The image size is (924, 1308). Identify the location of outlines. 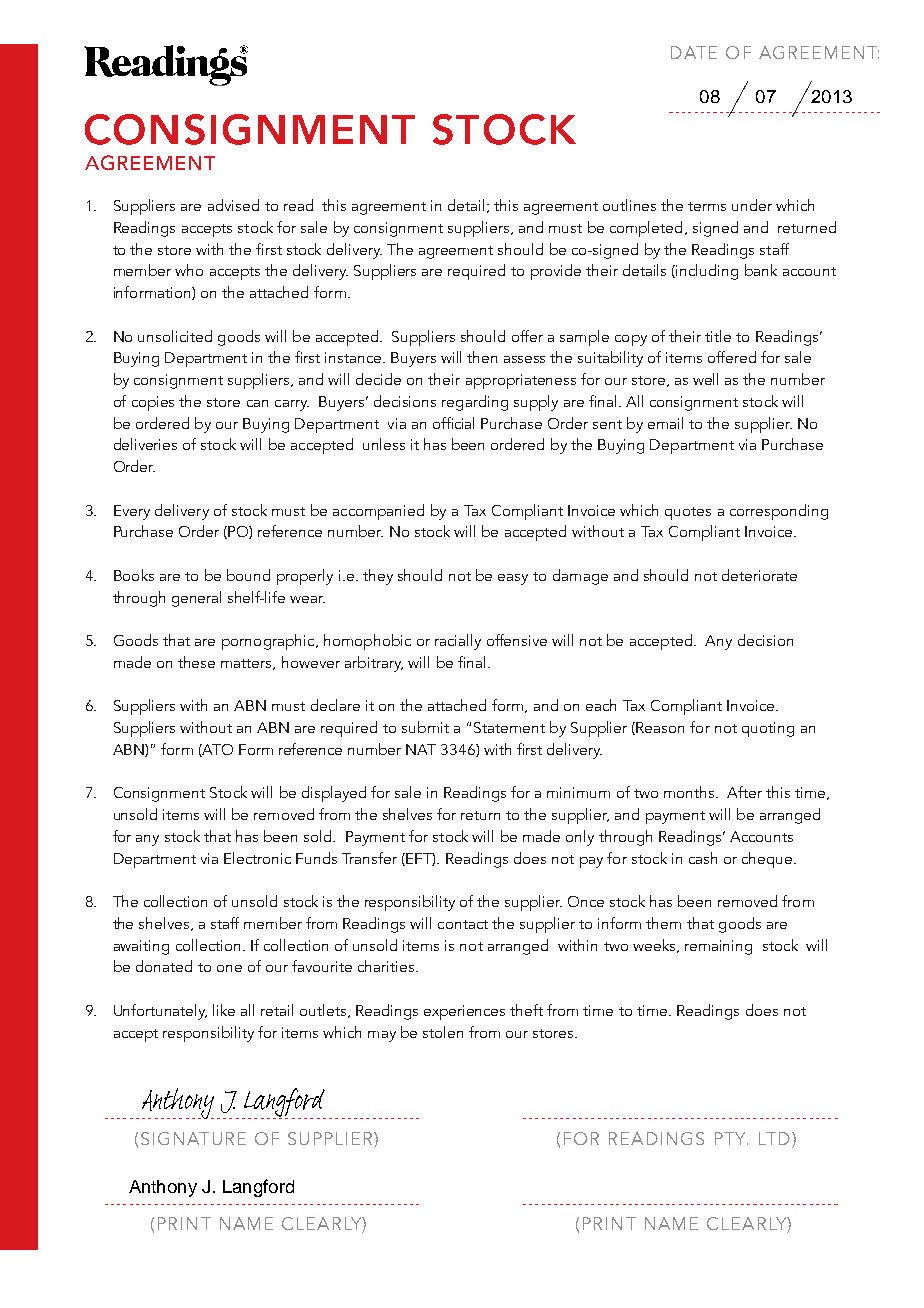
(629, 205).
